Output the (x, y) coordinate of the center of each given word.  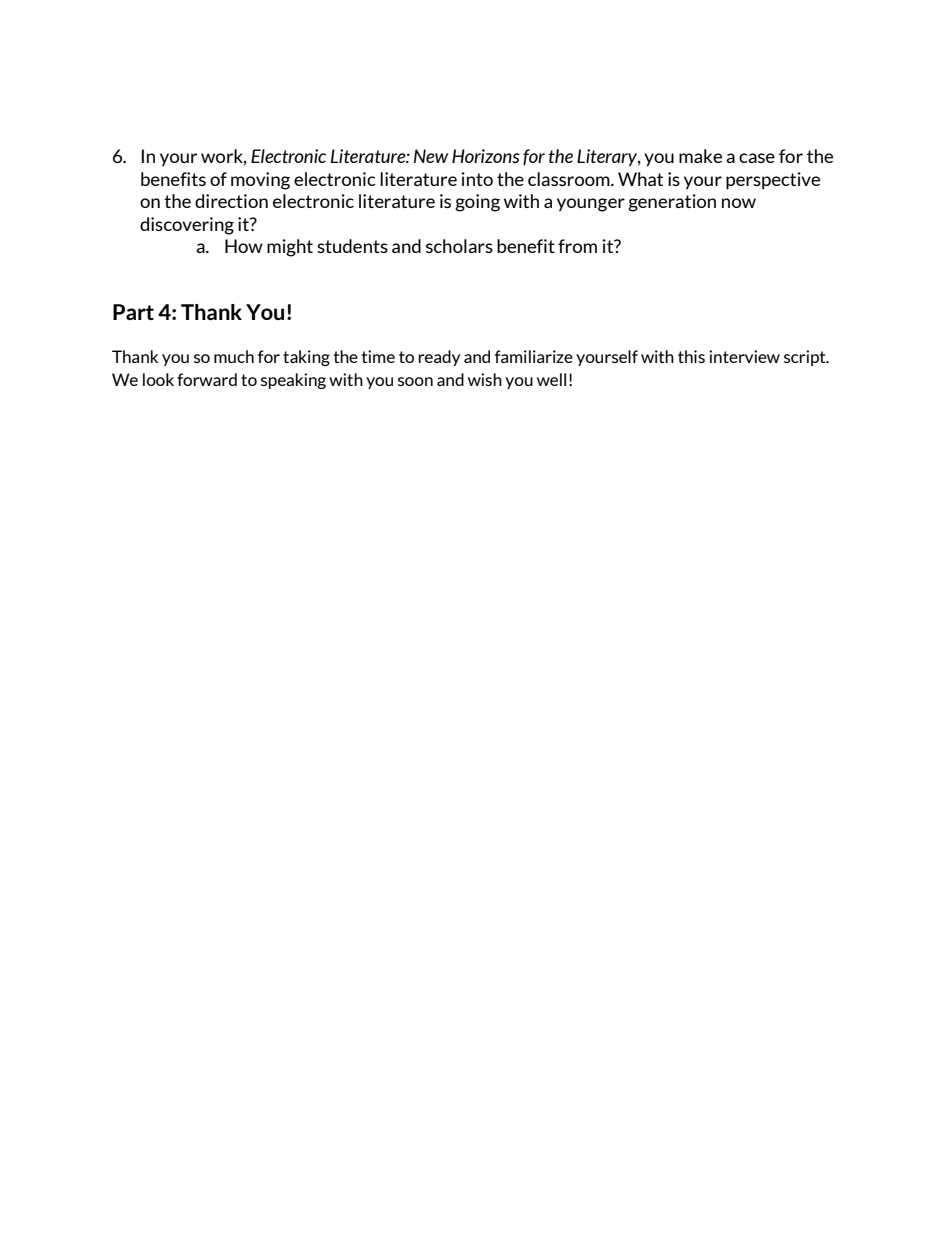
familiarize (534, 356)
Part (133, 312)
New (431, 156)
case (757, 158)
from (577, 246)
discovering (187, 226)
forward (207, 379)
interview (744, 356)
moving (260, 181)
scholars (459, 246)
